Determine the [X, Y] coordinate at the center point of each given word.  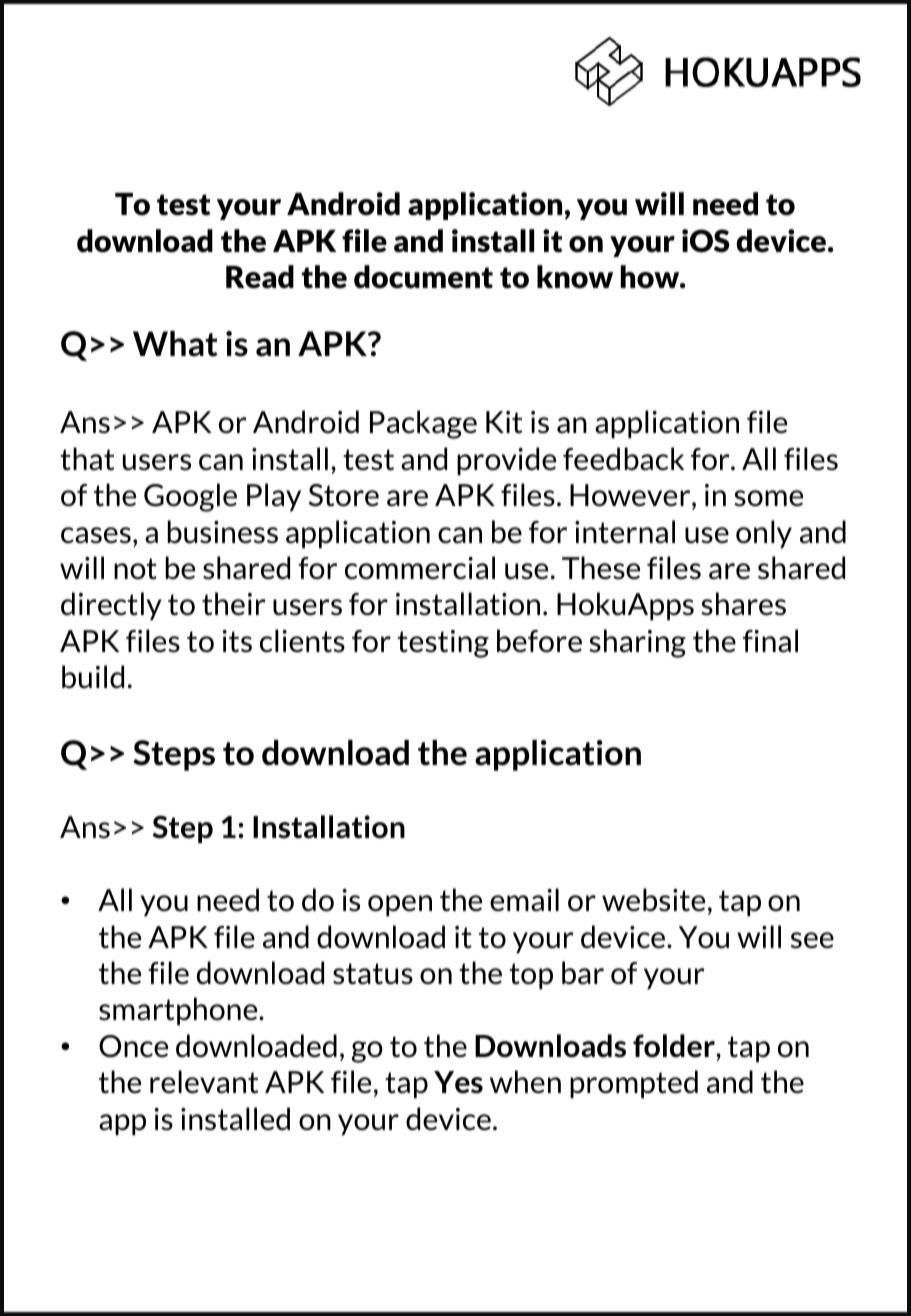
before [539, 640]
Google [190, 497]
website [653, 900]
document [423, 277]
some [768, 498]
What [175, 344]
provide [506, 461]
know [575, 277]
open [400, 906]
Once [133, 1046]
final [770, 640]
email [524, 899]
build [93, 677]
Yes [458, 1082]
